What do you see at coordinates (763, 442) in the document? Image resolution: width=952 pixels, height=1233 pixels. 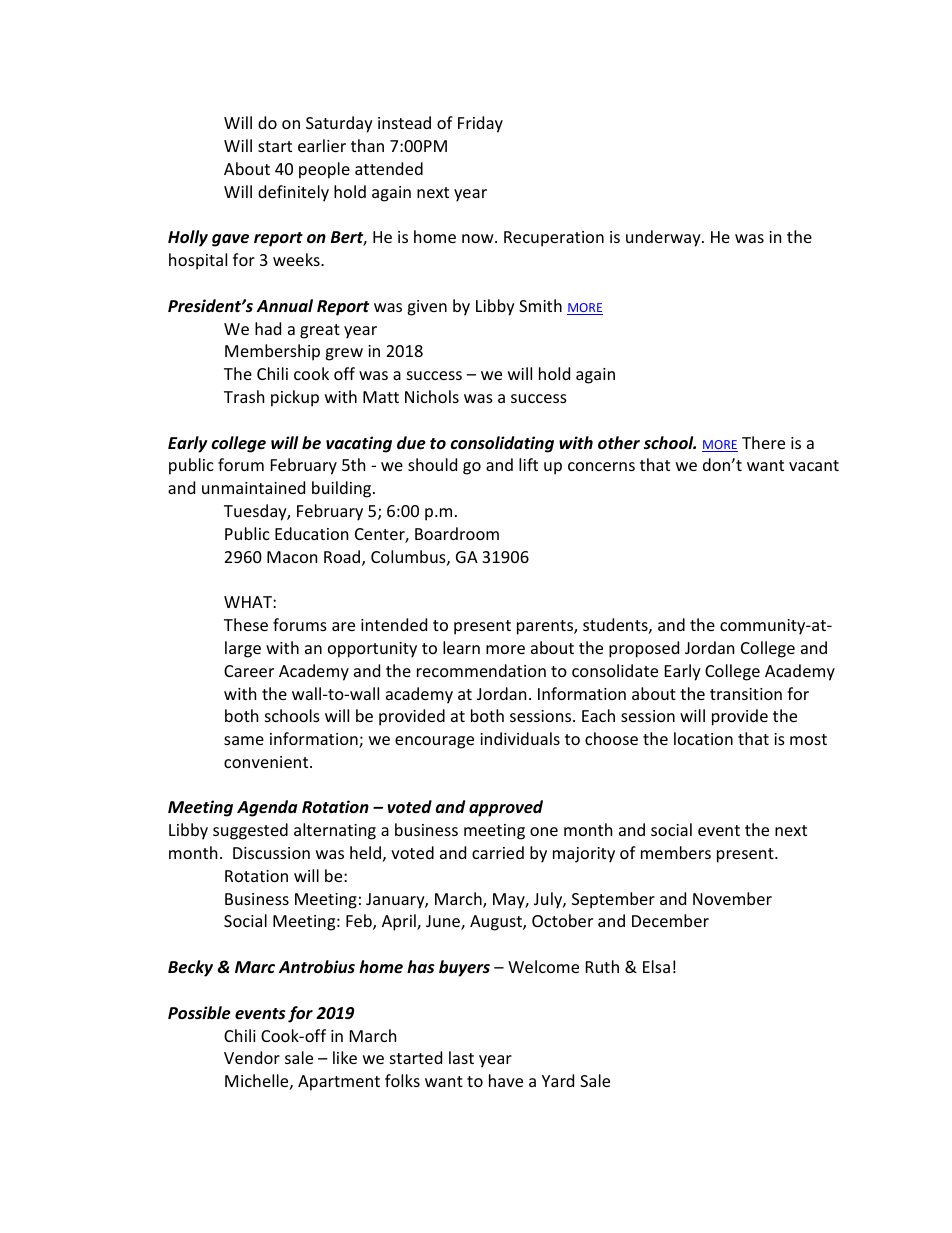 I see `There` at bounding box center [763, 442].
